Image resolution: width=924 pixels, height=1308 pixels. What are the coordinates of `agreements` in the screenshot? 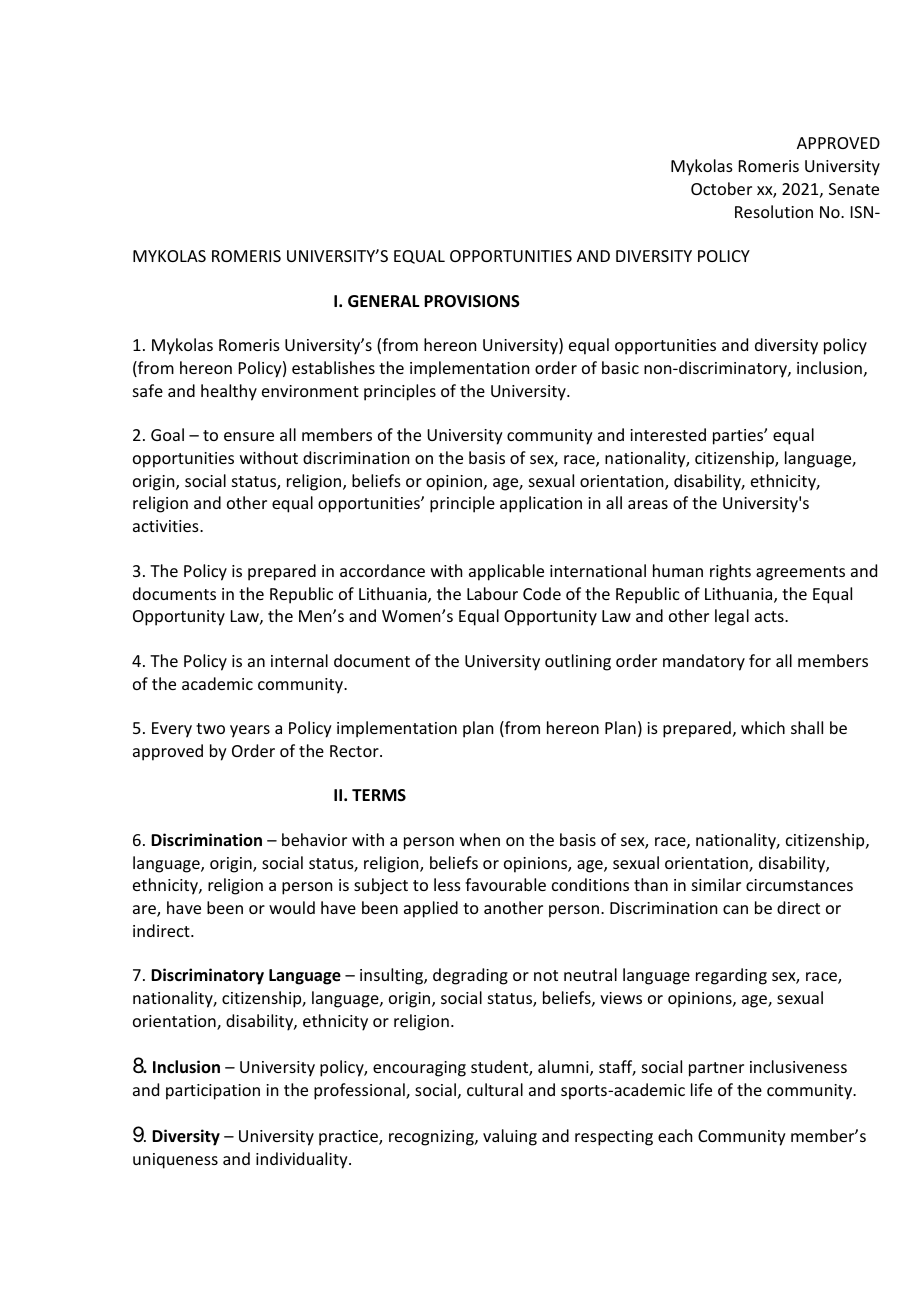 It's located at (800, 573).
